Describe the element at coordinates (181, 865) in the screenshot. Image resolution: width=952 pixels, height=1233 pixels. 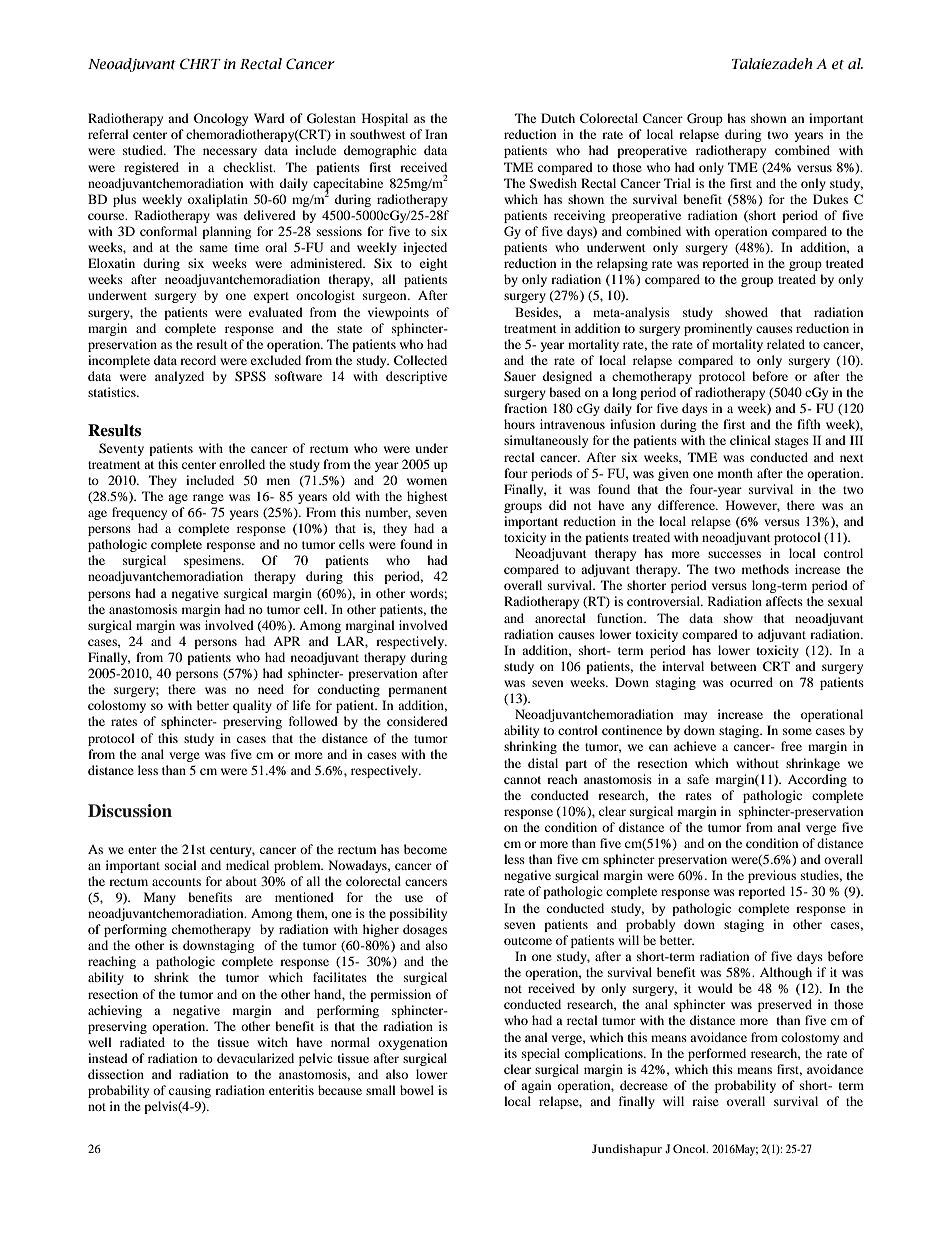
I see `social` at that location.
